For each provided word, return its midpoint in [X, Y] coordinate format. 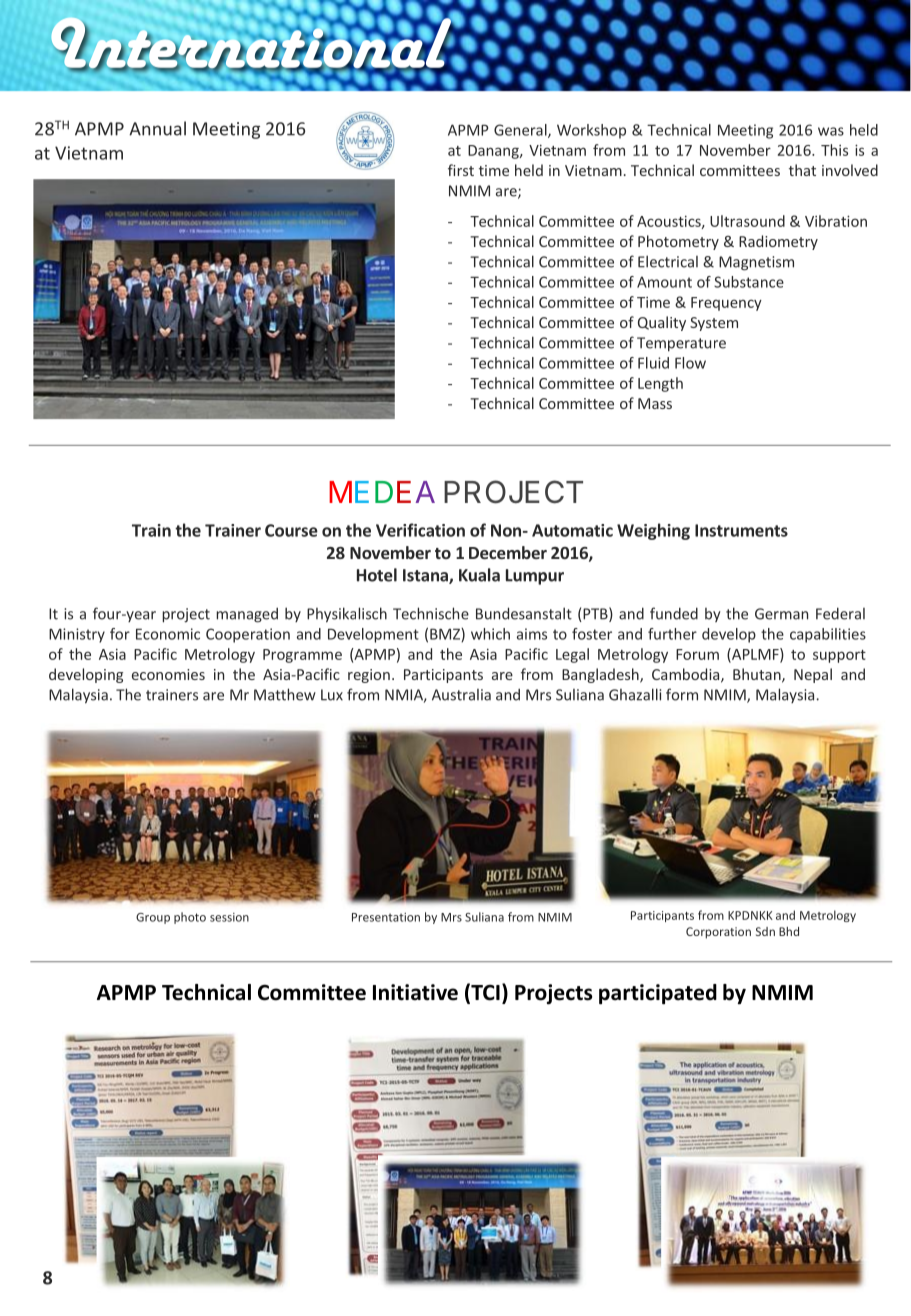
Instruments [741, 530]
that [802, 170]
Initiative [415, 992]
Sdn [765, 931]
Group [153, 918]
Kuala [479, 575]
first [461, 170]
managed [247, 615]
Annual [157, 128]
